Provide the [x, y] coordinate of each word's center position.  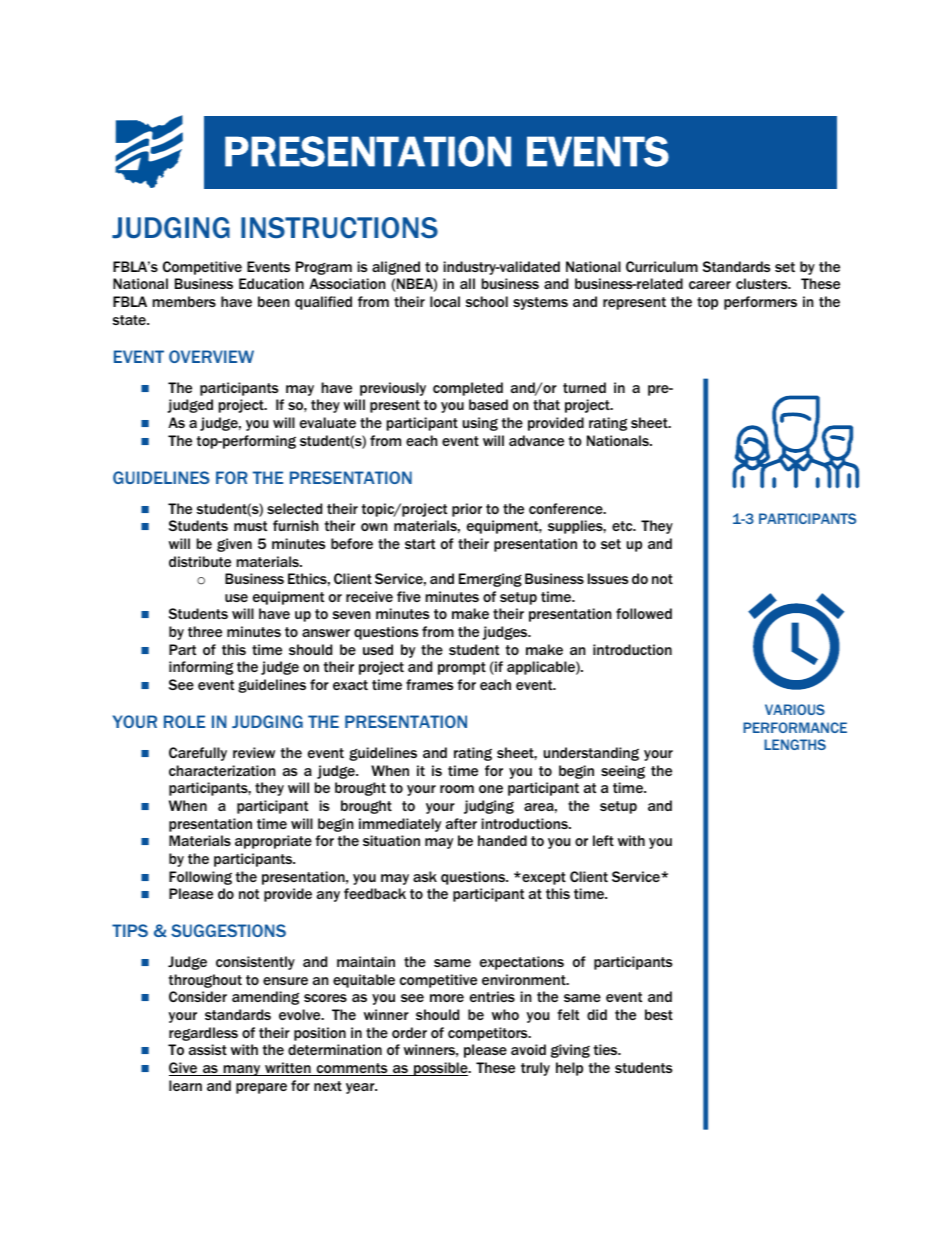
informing [201, 668]
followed [644, 613]
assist [208, 1049]
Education [271, 283]
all [467, 283]
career [710, 285]
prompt [462, 668]
